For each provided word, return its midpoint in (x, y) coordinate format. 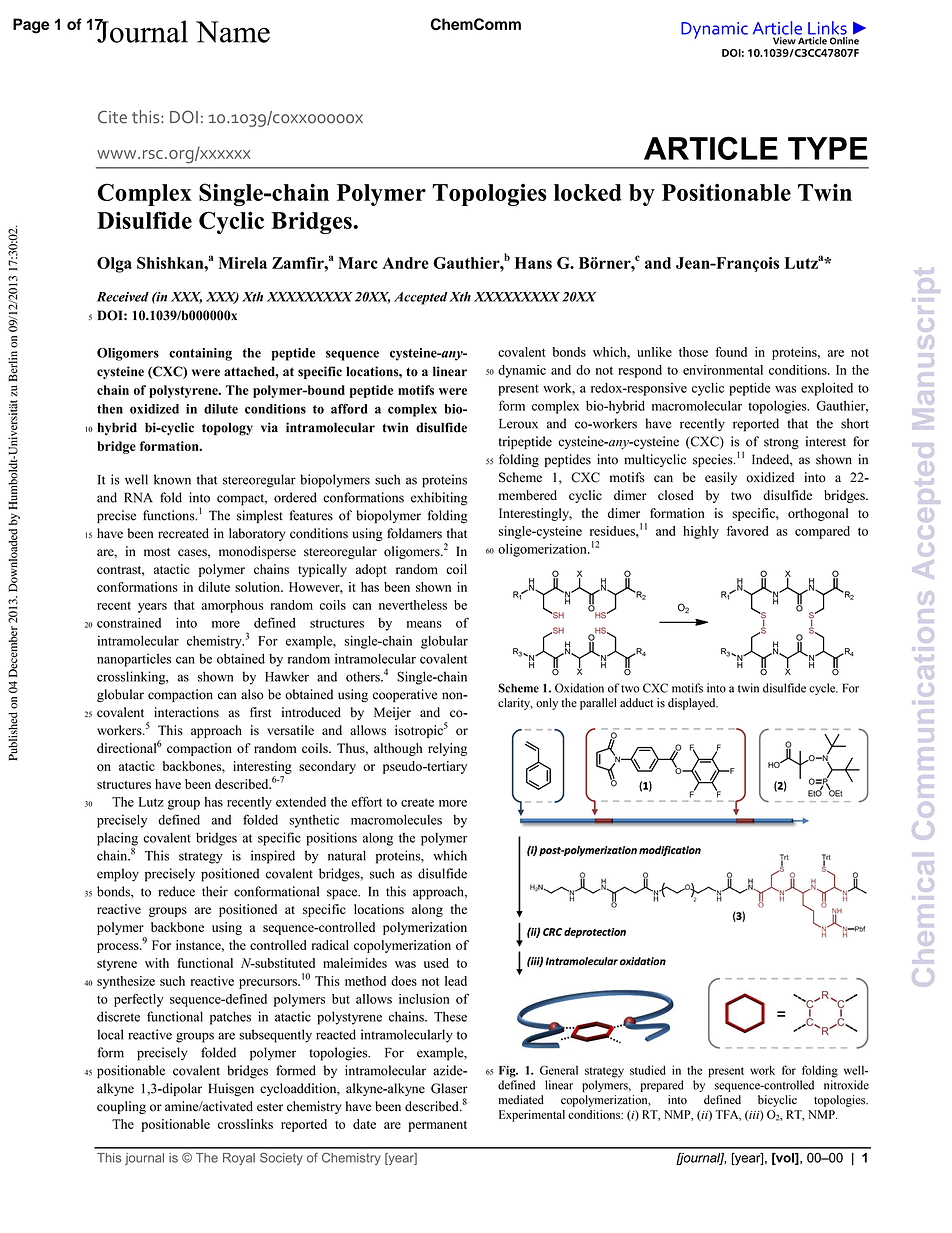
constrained (129, 623)
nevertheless (413, 605)
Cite (112, 117)
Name (233, 32)
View (784, 41)
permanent (437, 1126)
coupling (121, 1107)
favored (747, 531)
